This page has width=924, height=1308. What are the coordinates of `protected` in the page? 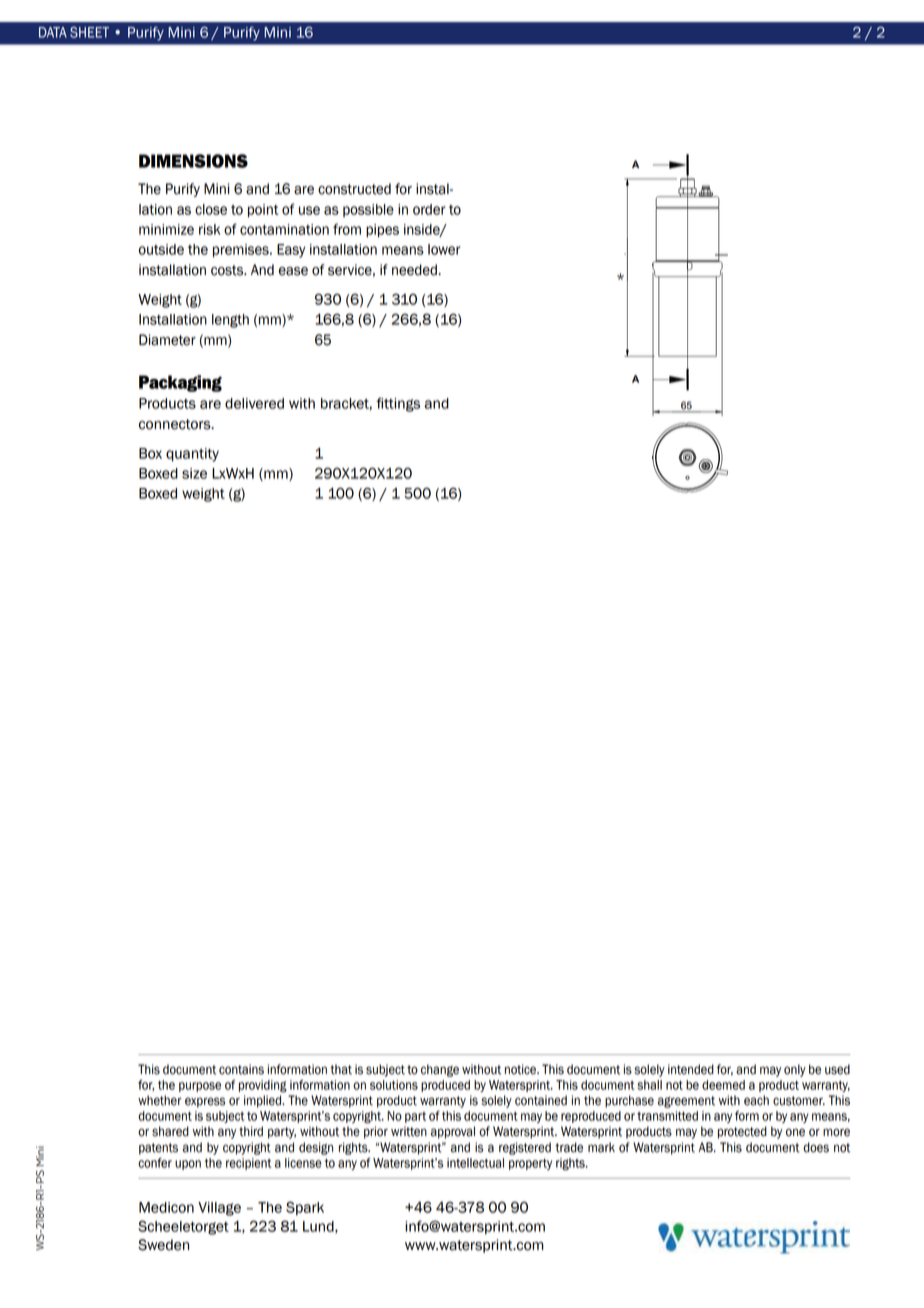 It's located at (742, 1132).
